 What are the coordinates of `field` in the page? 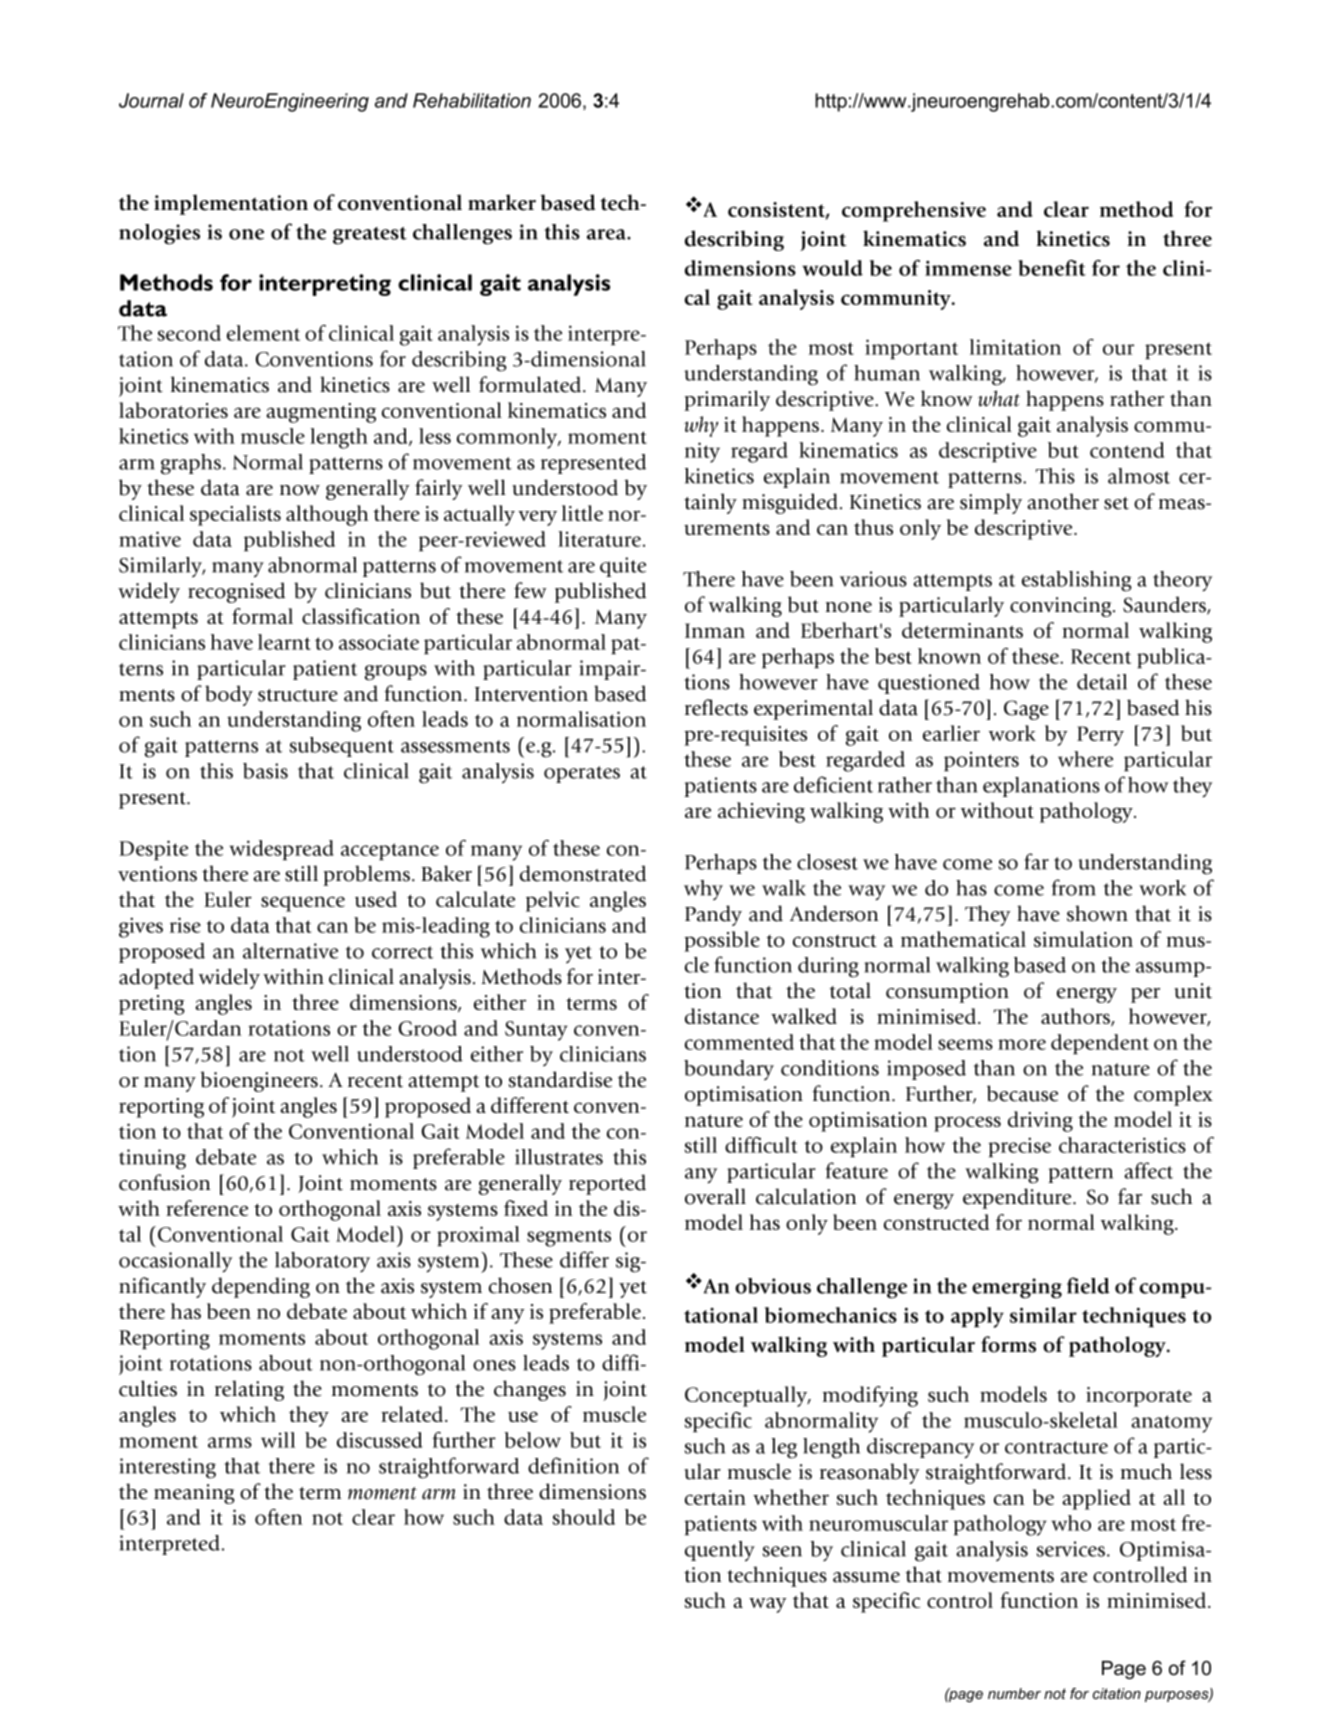 It's located at (1088, 1285).
